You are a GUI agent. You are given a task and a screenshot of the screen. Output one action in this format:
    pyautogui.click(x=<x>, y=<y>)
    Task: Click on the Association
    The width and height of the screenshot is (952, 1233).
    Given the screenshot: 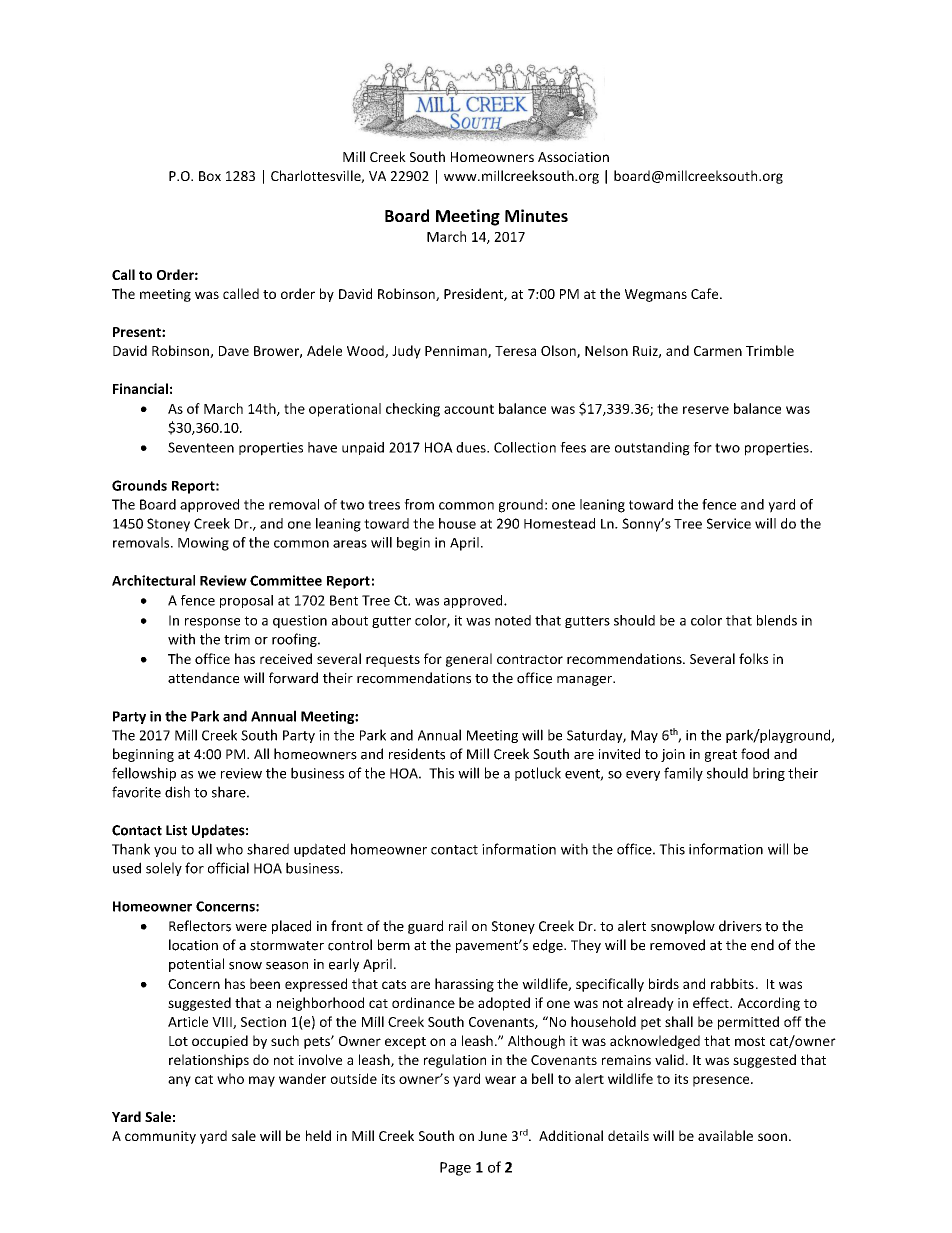 What is the action you would take?
    pyautogui.click(x=573, y=157)
